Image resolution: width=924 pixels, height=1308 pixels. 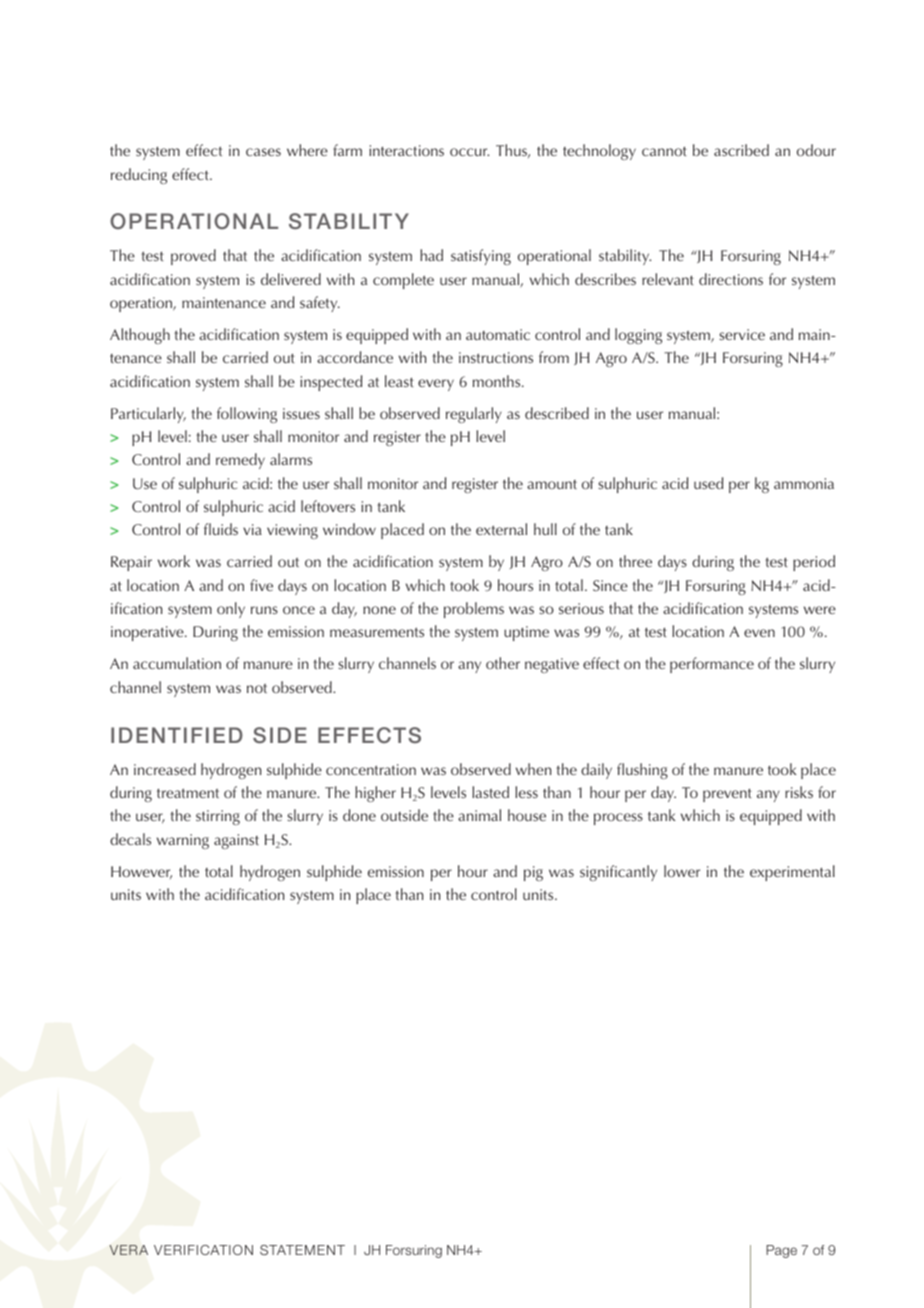 I want to click on pig, so click(x=533, y=873).
